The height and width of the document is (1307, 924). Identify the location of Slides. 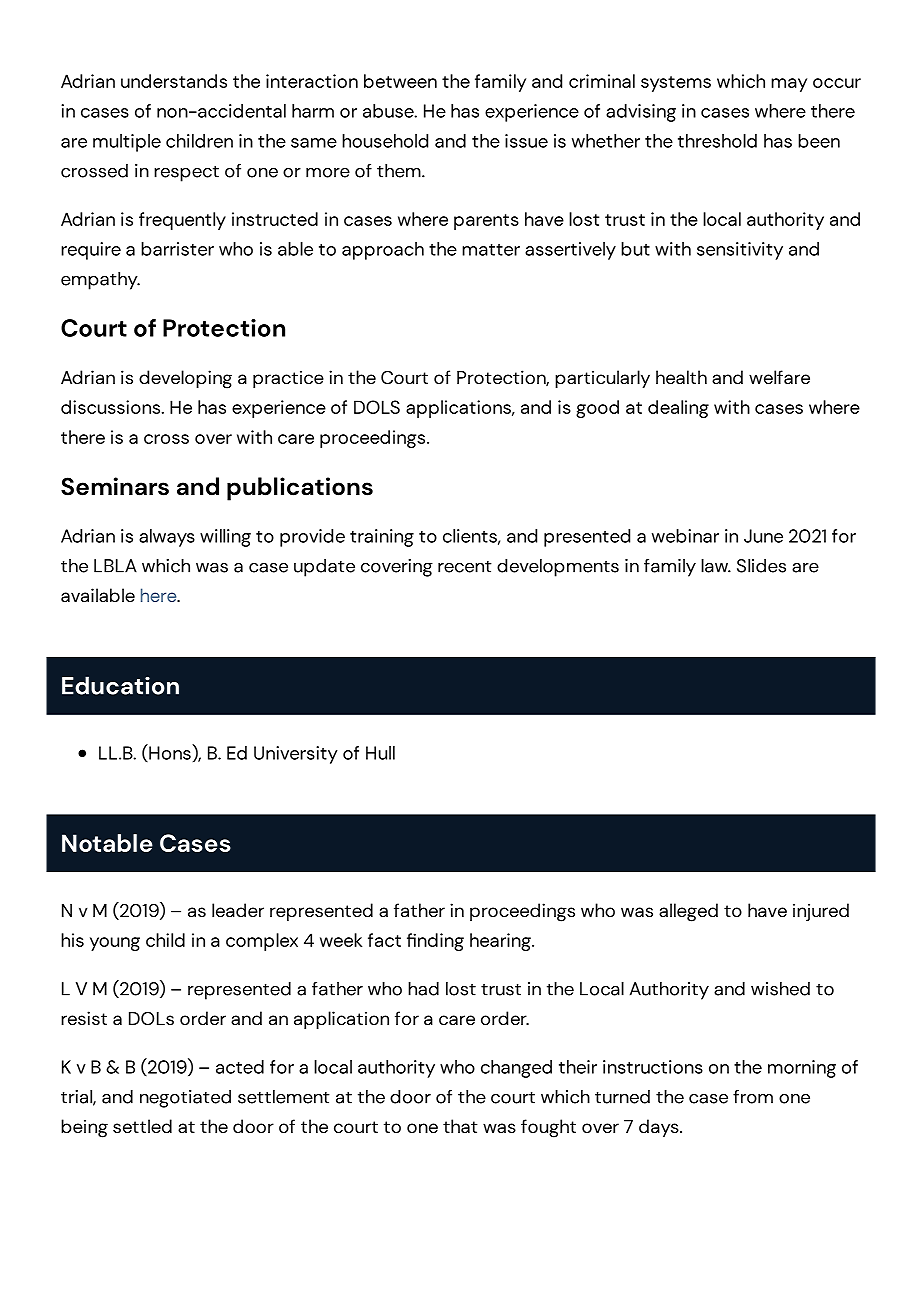
(761, 566).
